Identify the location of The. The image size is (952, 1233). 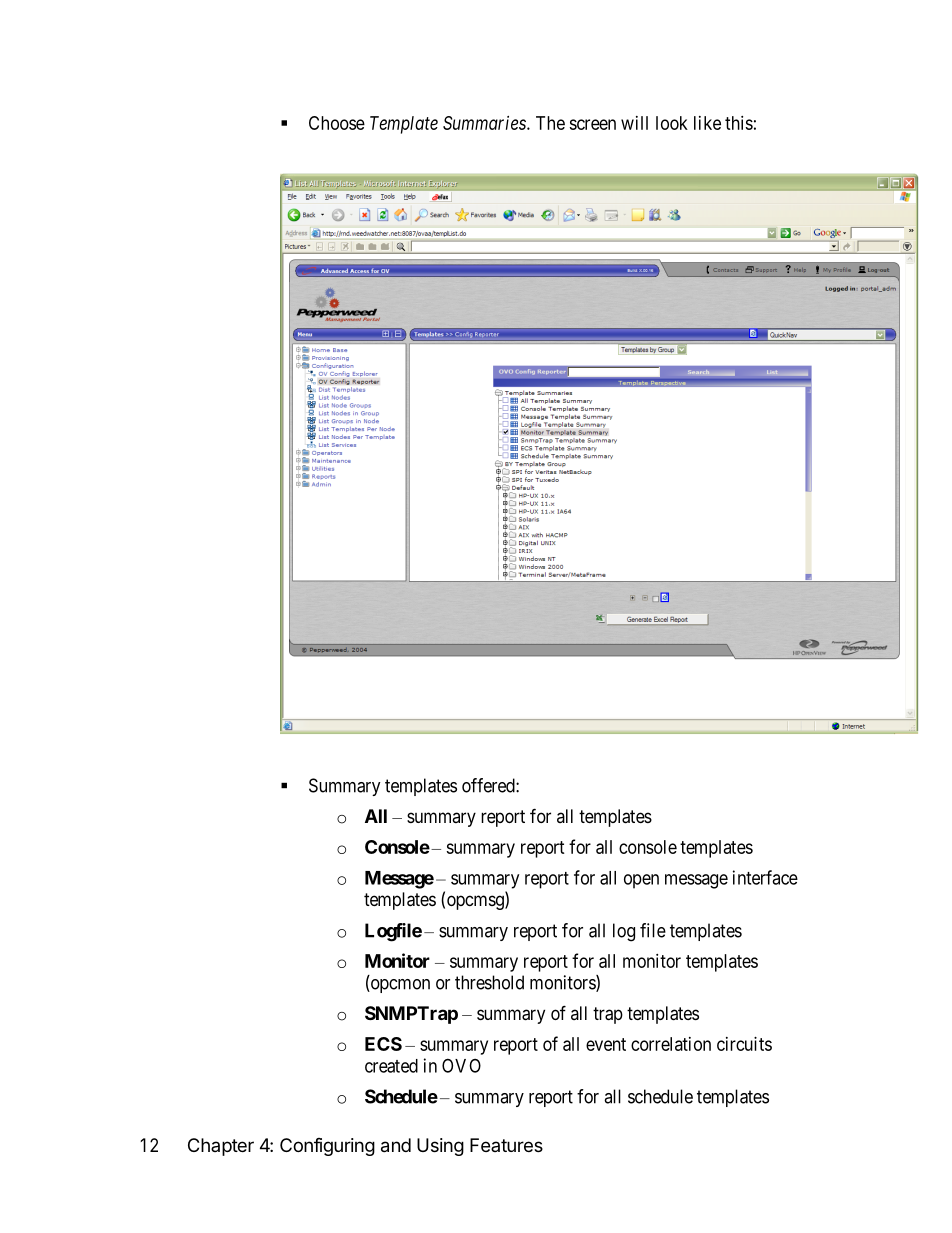
(550, 123).
